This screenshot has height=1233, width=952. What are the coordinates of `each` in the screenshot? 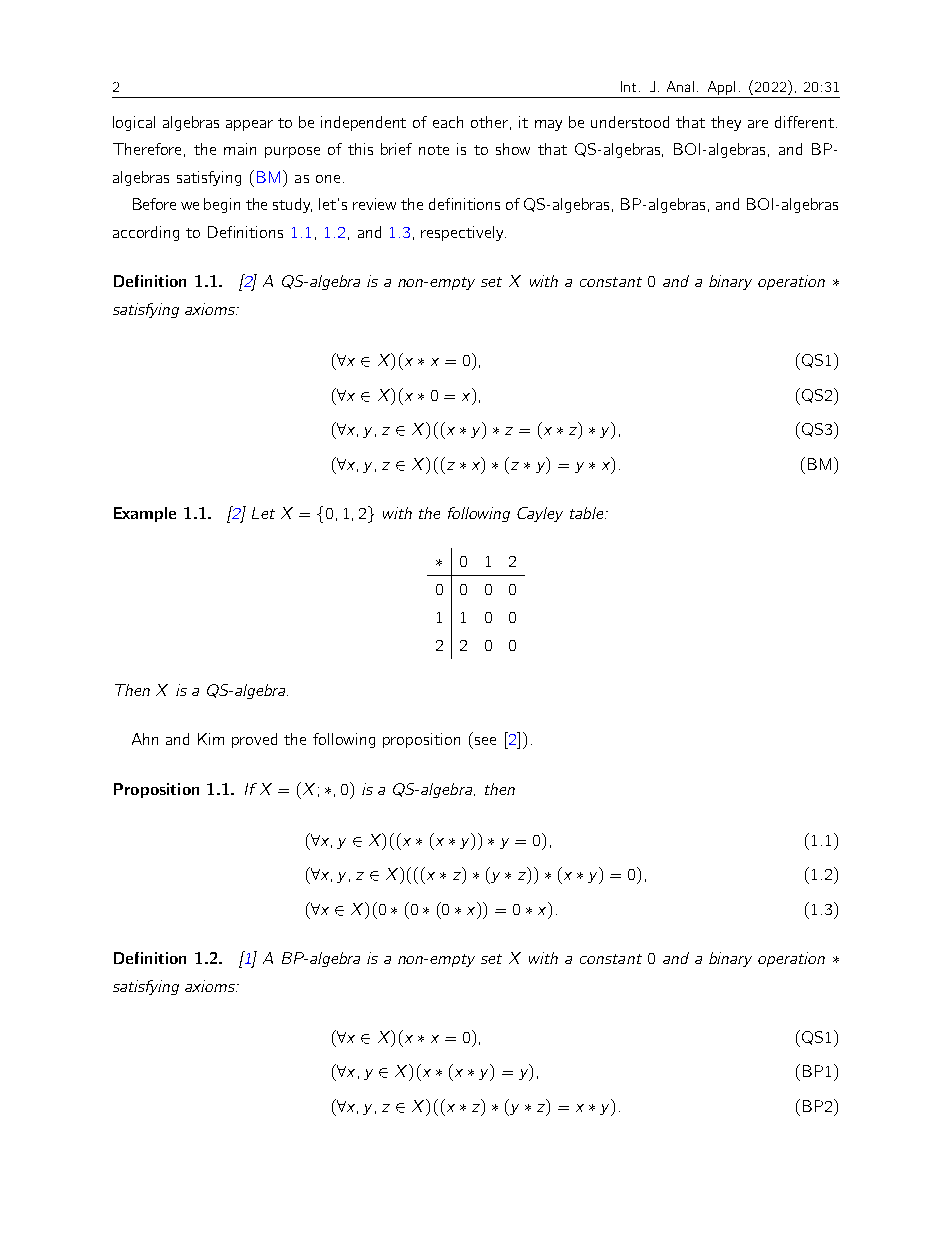 It's located at (448, 122).
